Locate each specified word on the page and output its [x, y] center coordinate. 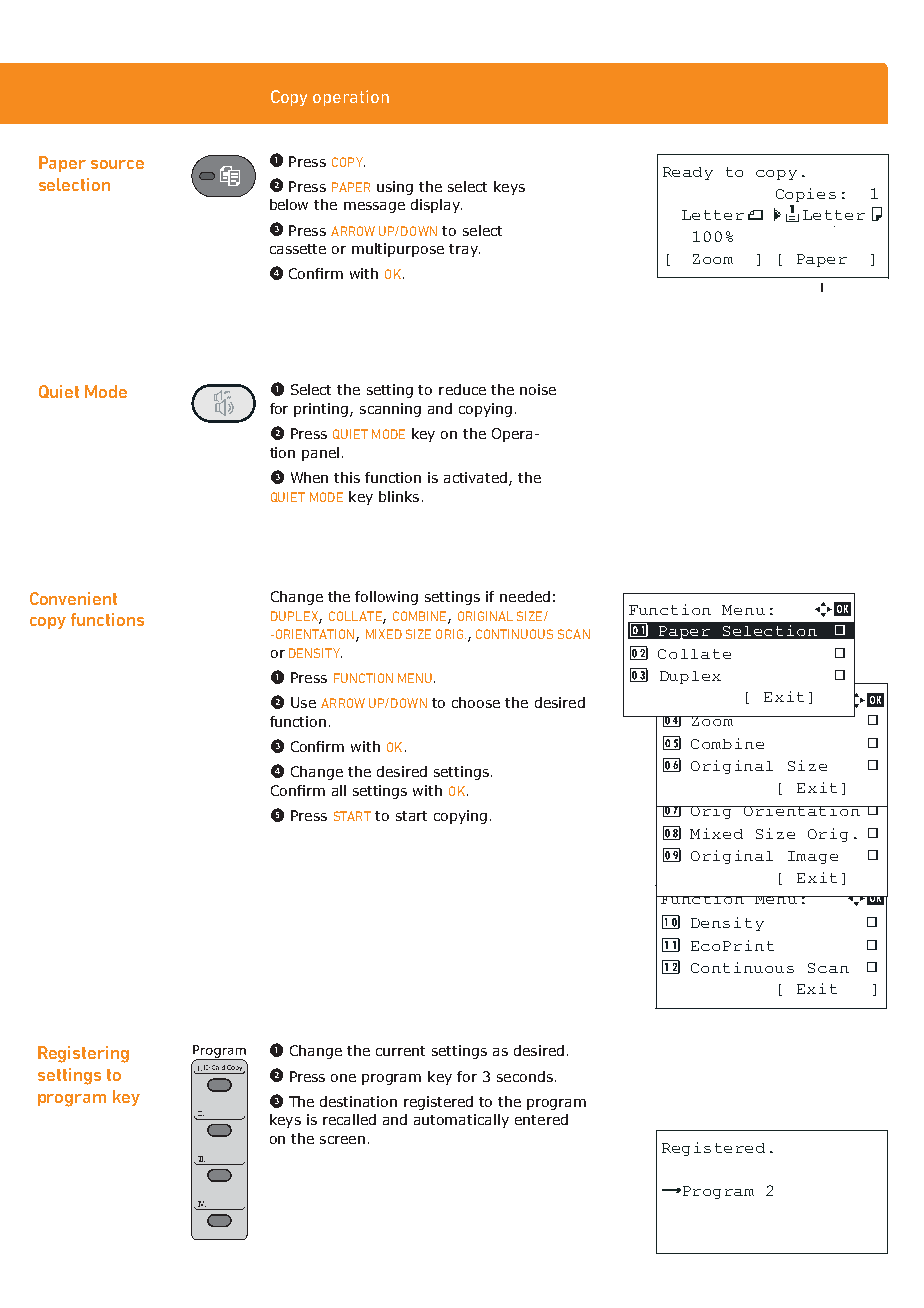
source [117, 164]
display [436, 206]
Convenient [73, 598]
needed [525, 596]
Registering [83, 1054]
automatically [461, 1121]
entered [541, 1119]
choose [476, 702]
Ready [688, 173]
